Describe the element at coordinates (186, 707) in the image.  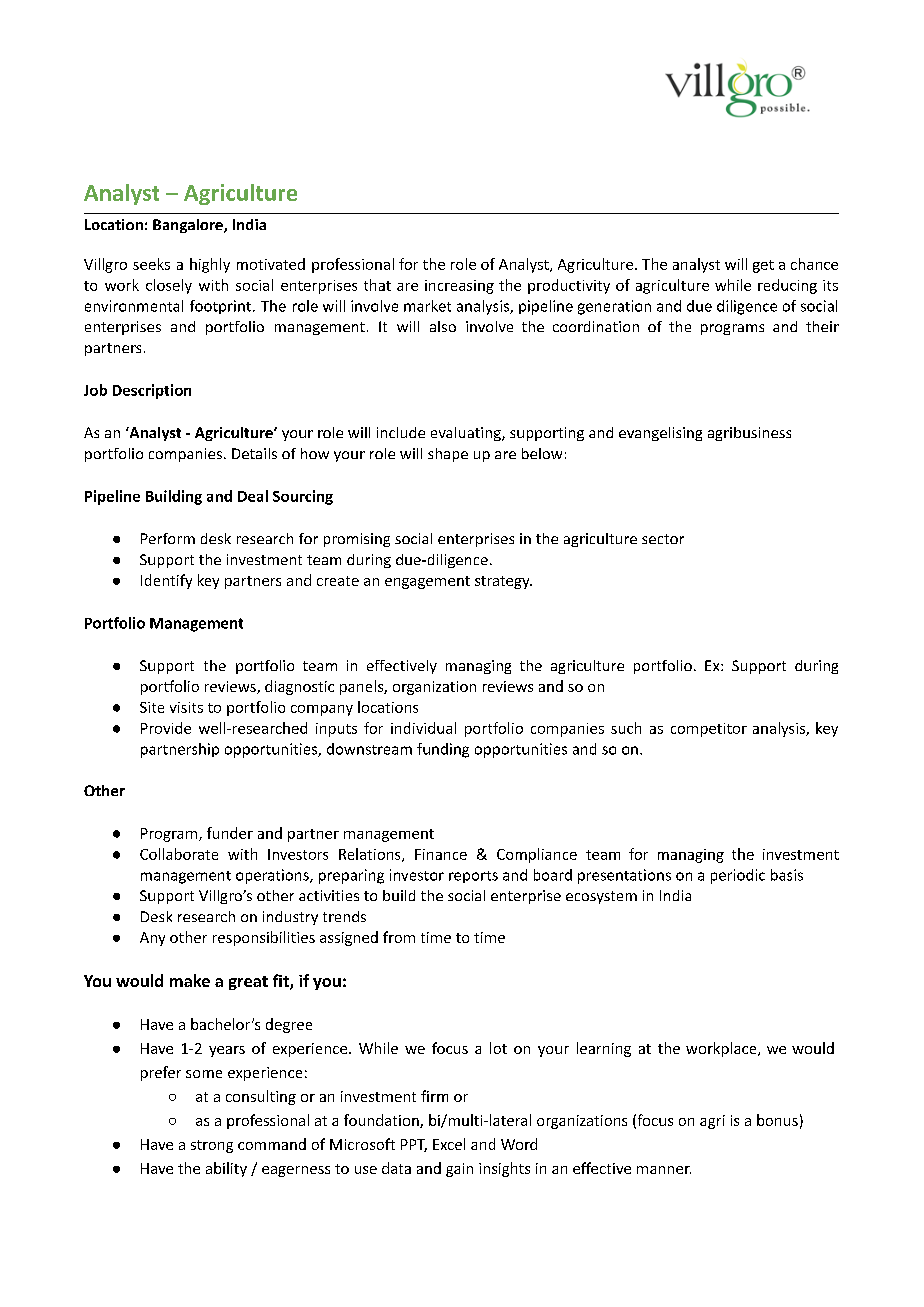
I see `visits` at that location.
